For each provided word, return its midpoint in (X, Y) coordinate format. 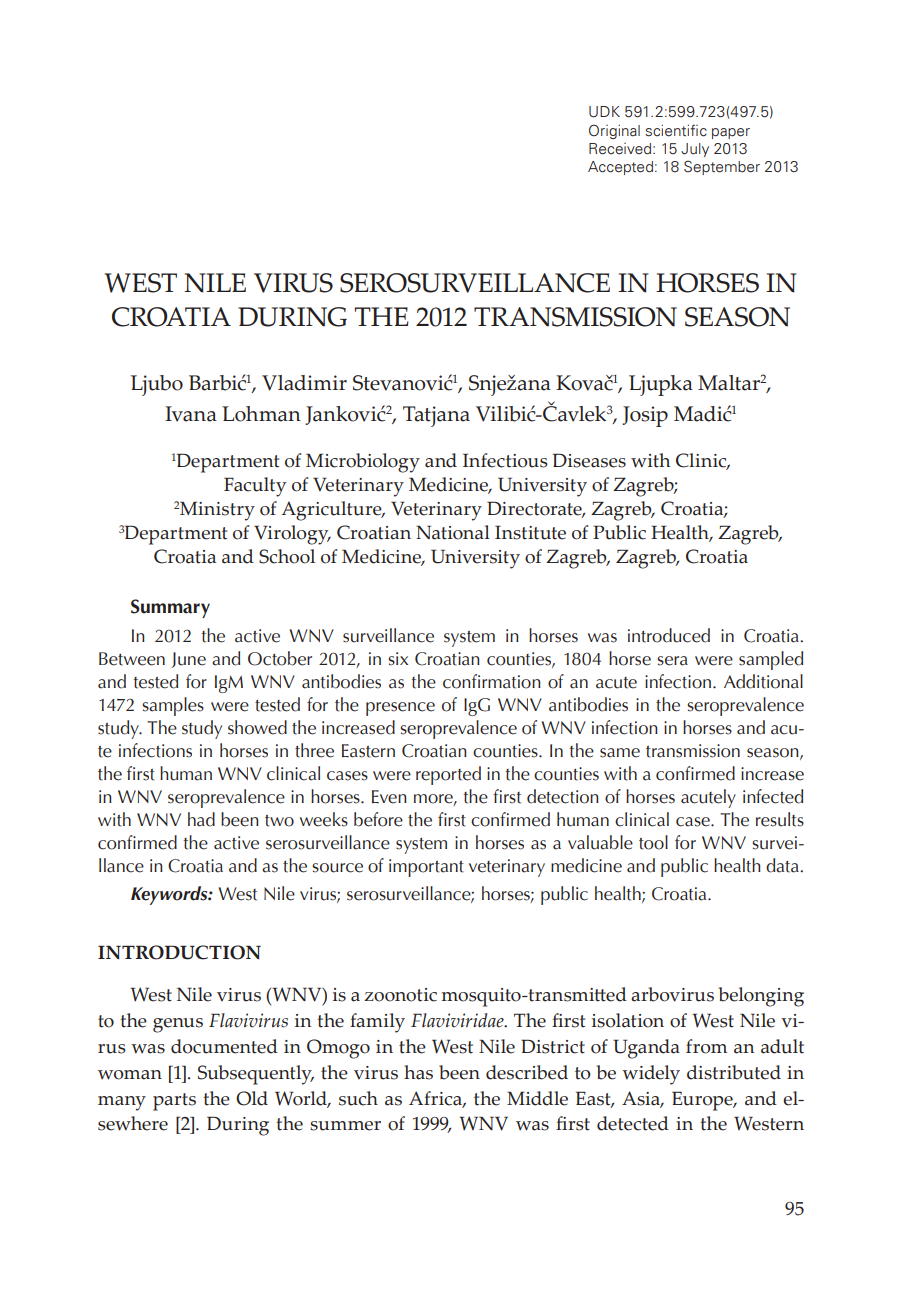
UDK (604, 112)
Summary (170, 608)
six (398, 659)
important (426, 868)
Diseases (589, 460)
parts (174, 1102)
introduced (669, 635)
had (201, 819)
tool (653, 842)
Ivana (191, 414)
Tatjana (436, 416)
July (695, 150)
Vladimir (304, 383)
